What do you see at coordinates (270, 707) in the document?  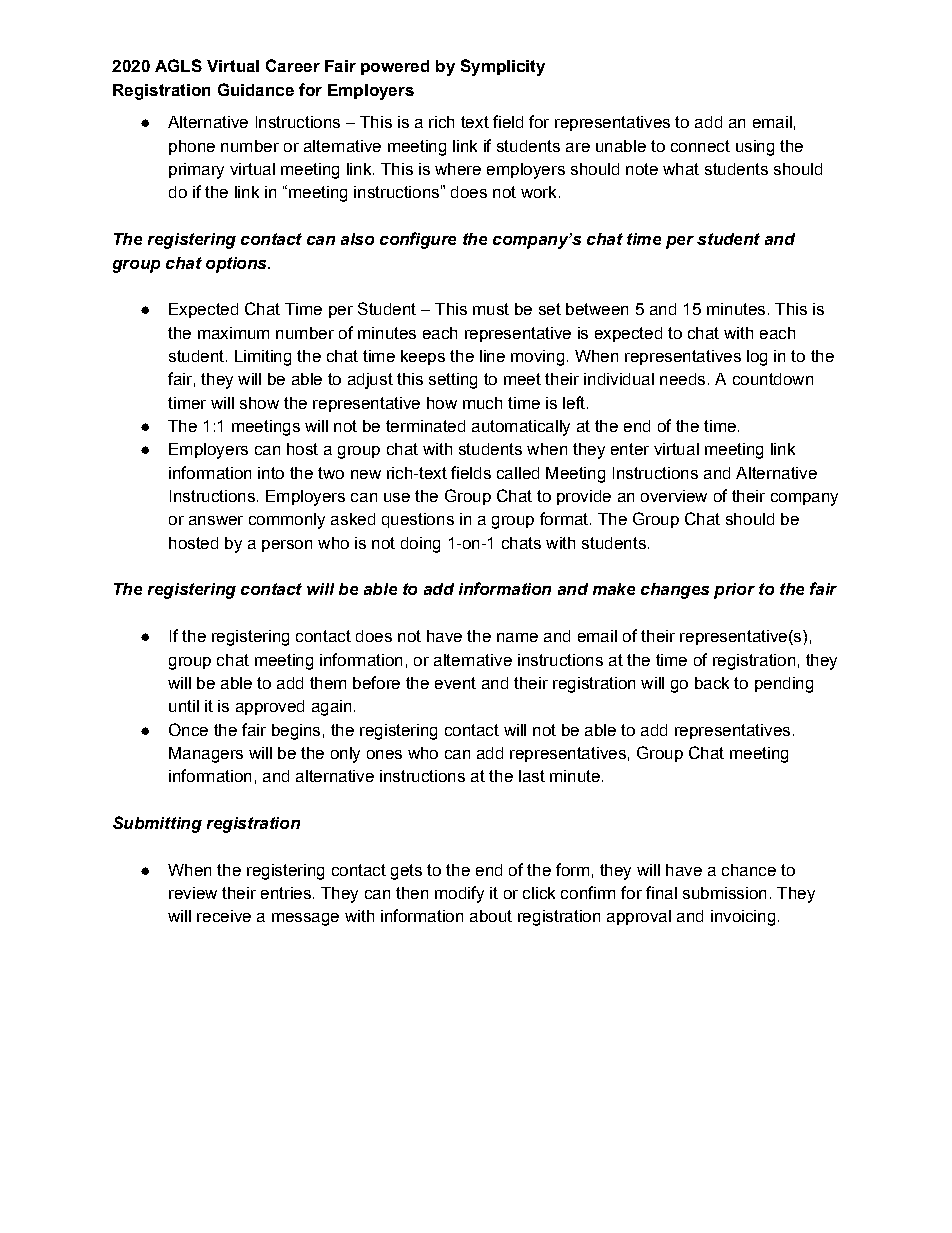 I see `approved` at bounding box center [270, 707].
